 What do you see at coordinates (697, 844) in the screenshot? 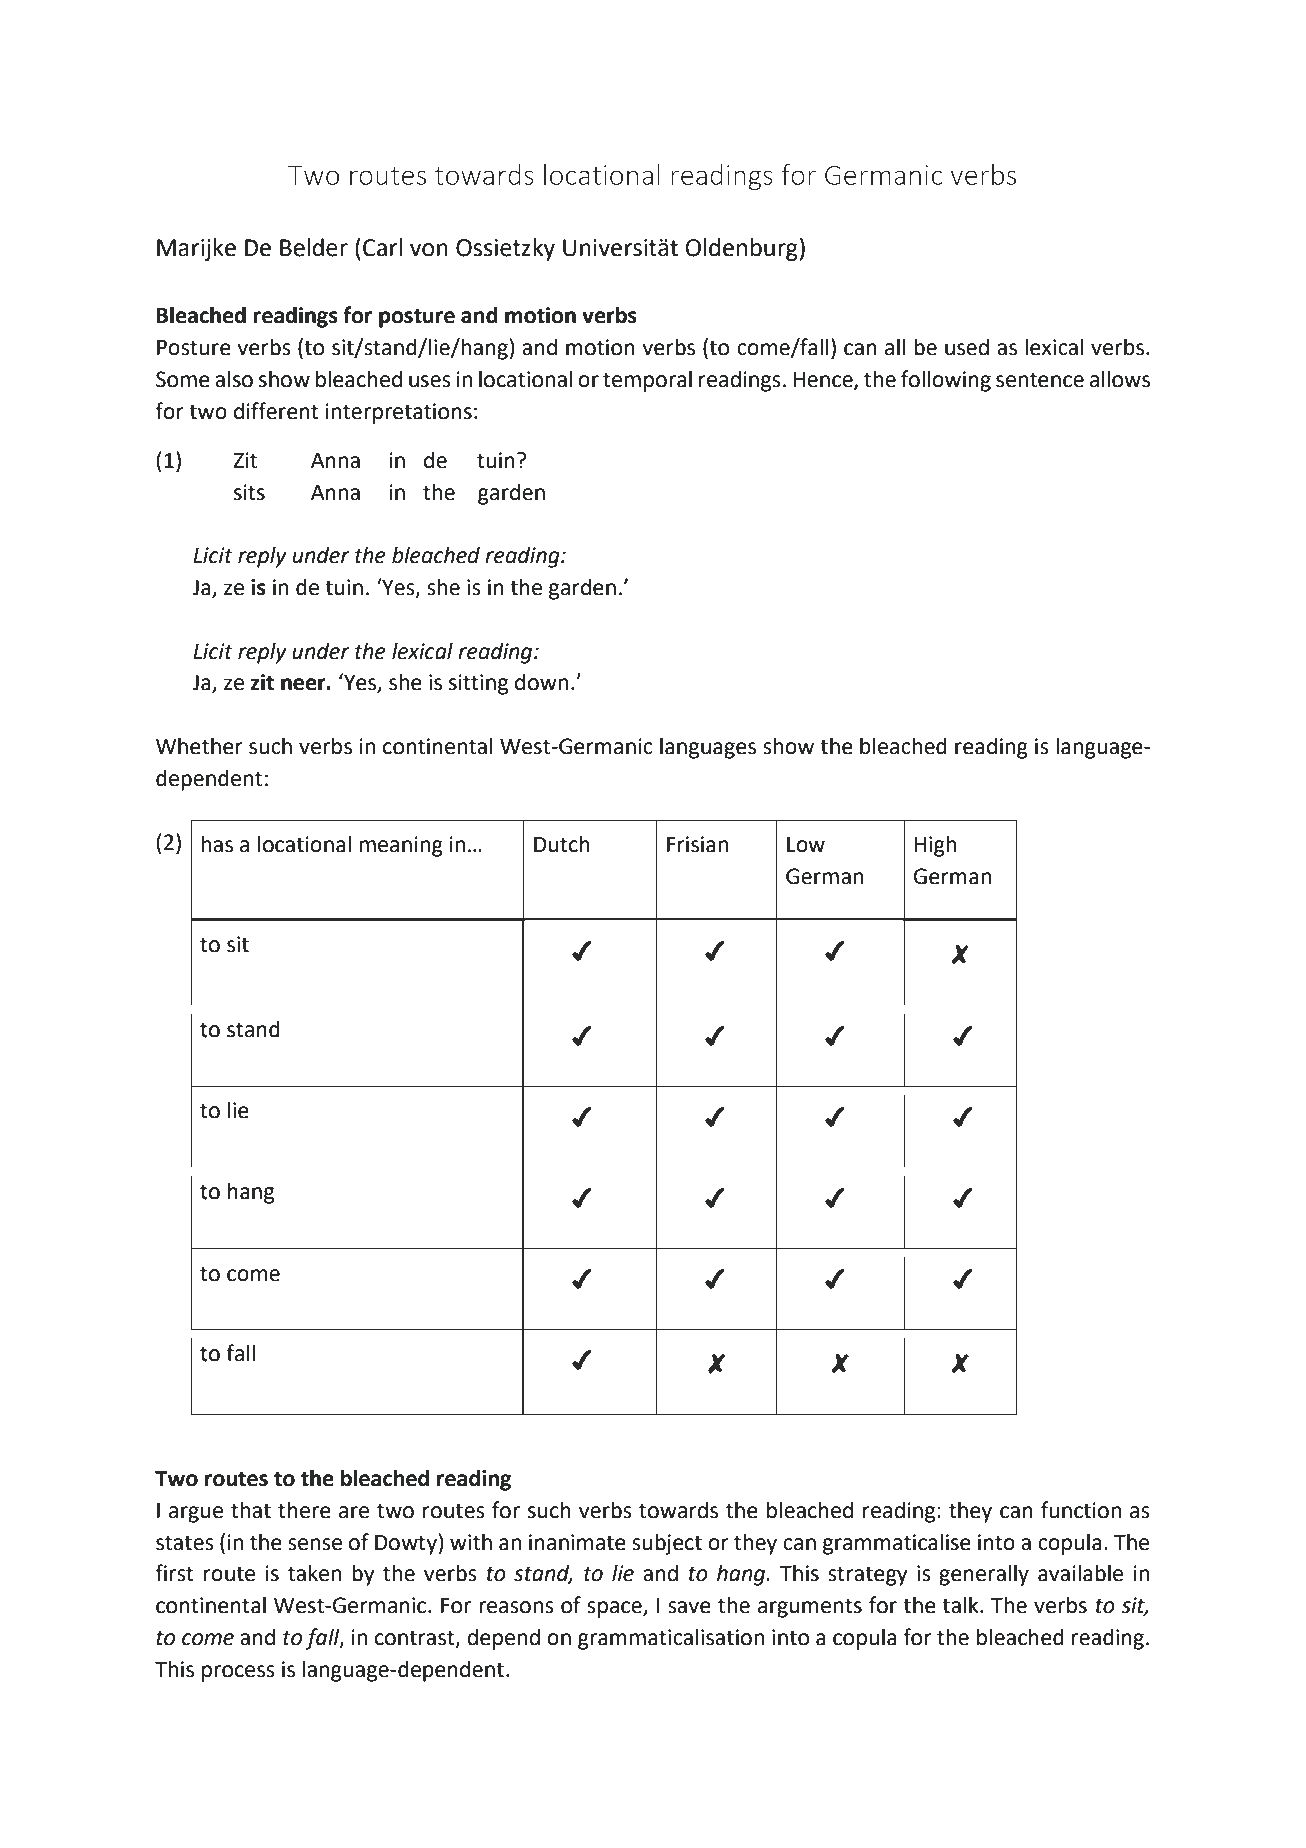
I see `Frisian` at bounding box center [697, 844].
